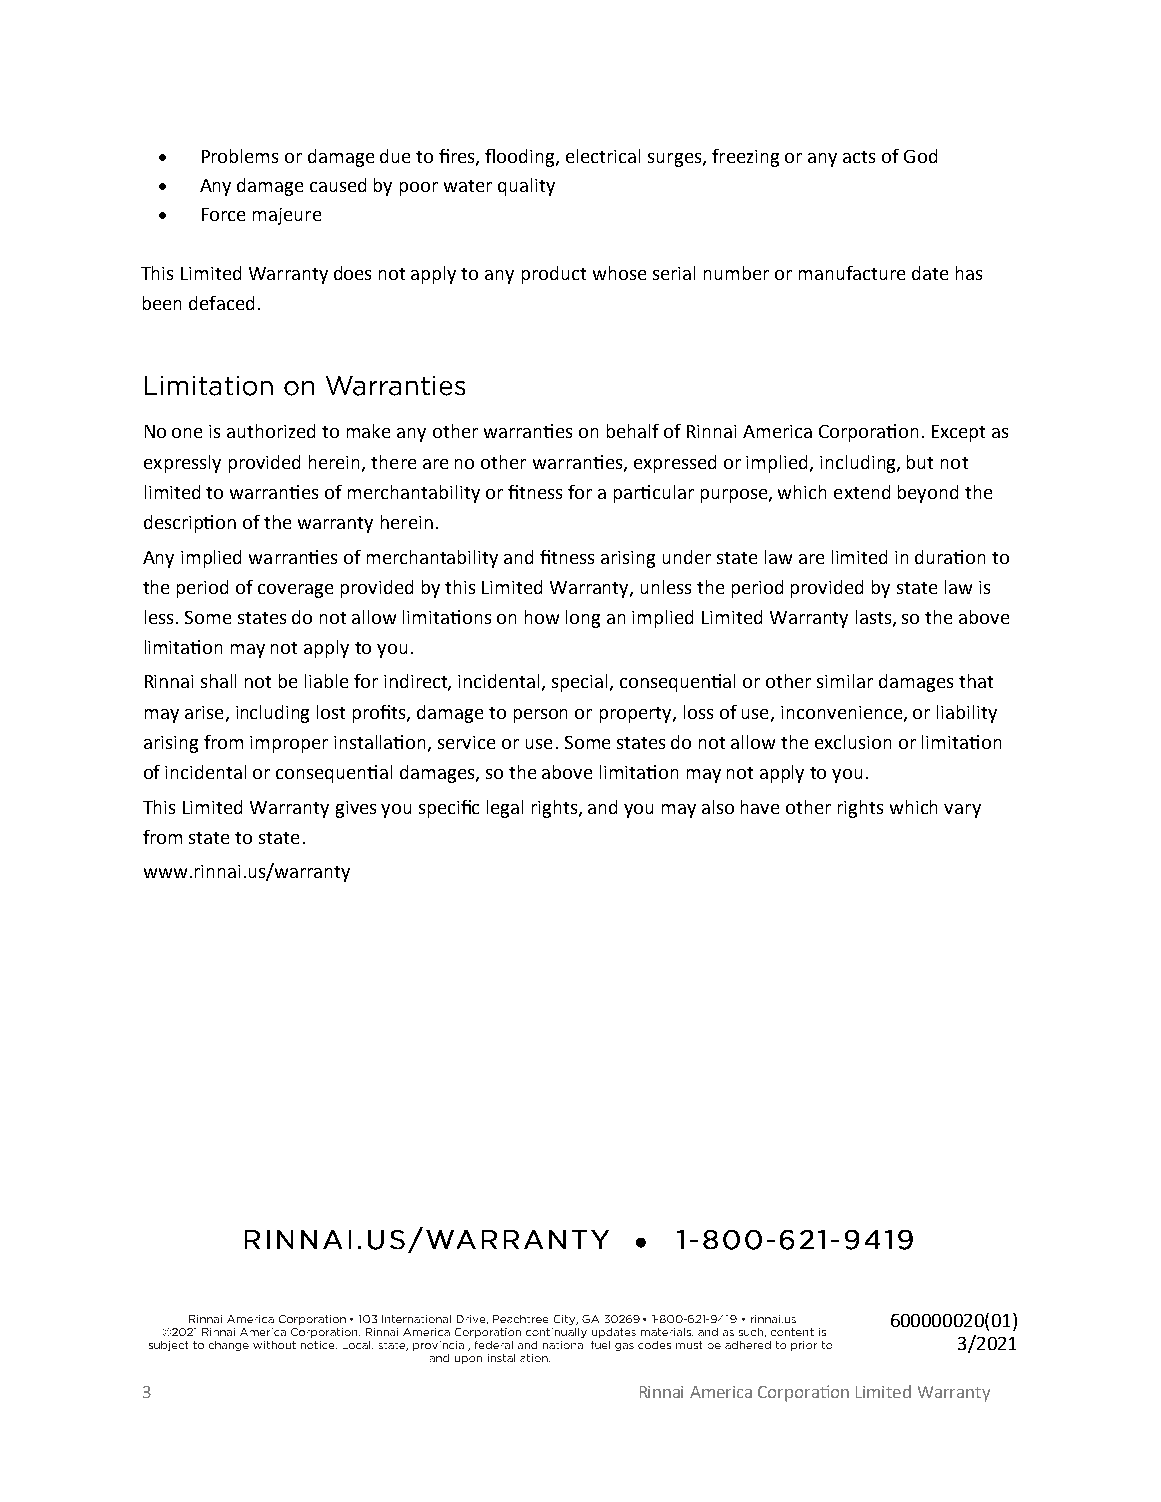  What do you see at coordinates (542, 617) in the page?
I see `how` at bounding box center [542, 617].
